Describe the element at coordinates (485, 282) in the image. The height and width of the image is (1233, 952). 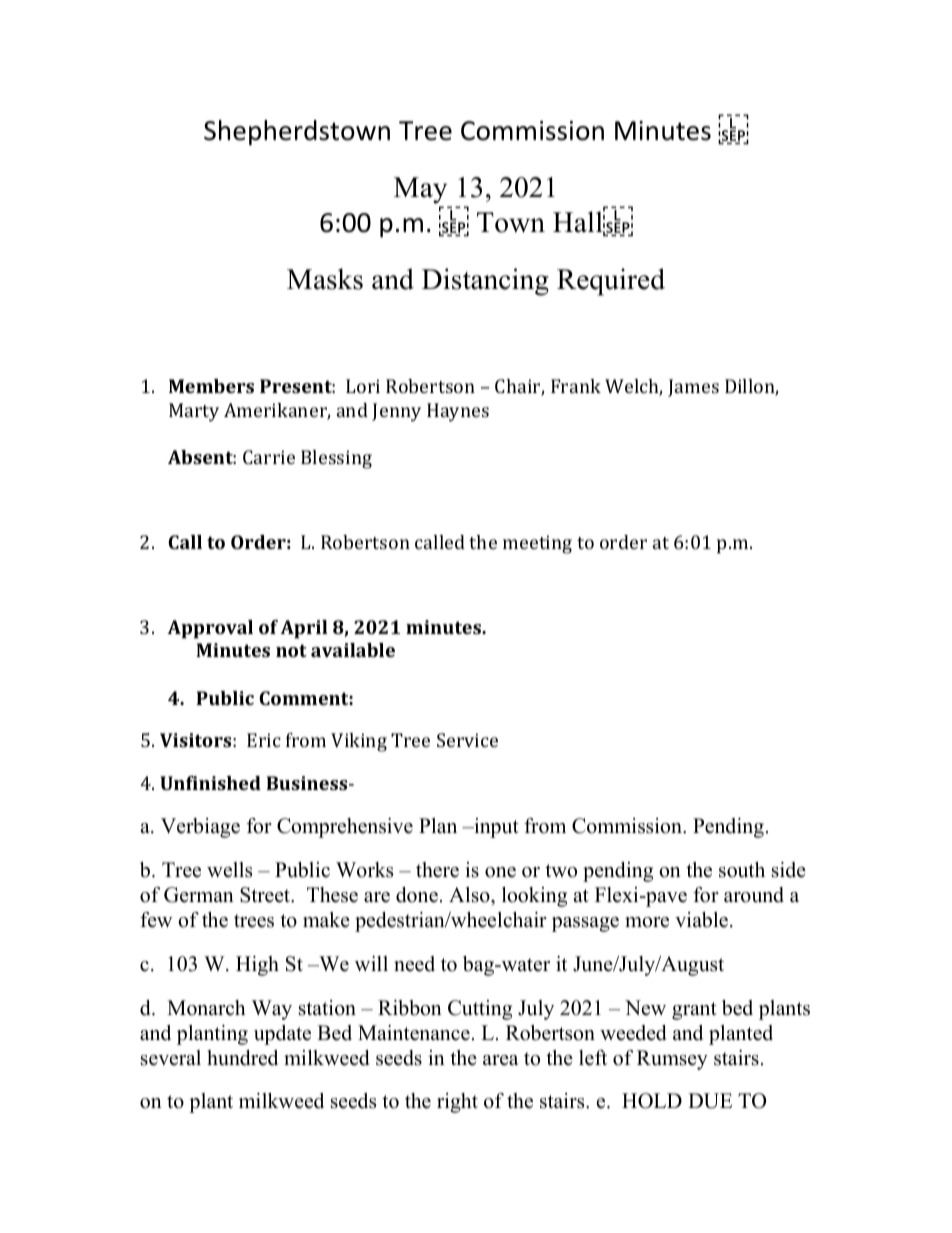
I see `Distancing` at that location.
